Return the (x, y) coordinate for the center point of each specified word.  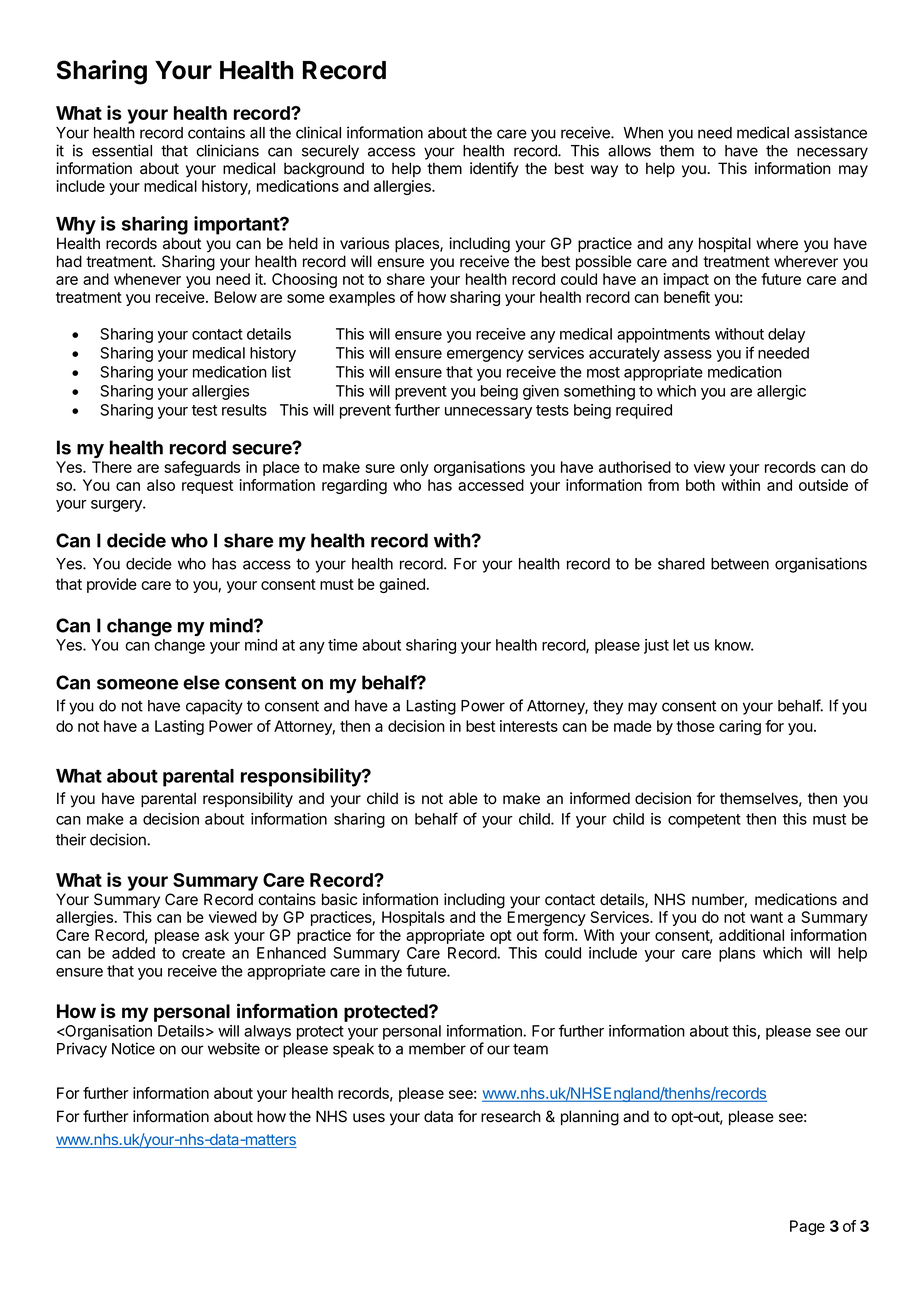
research (511, 1116)
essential (122, 150)
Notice (133, 1048)
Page (807, 1227)
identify (494, 170)
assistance (830, 132)
